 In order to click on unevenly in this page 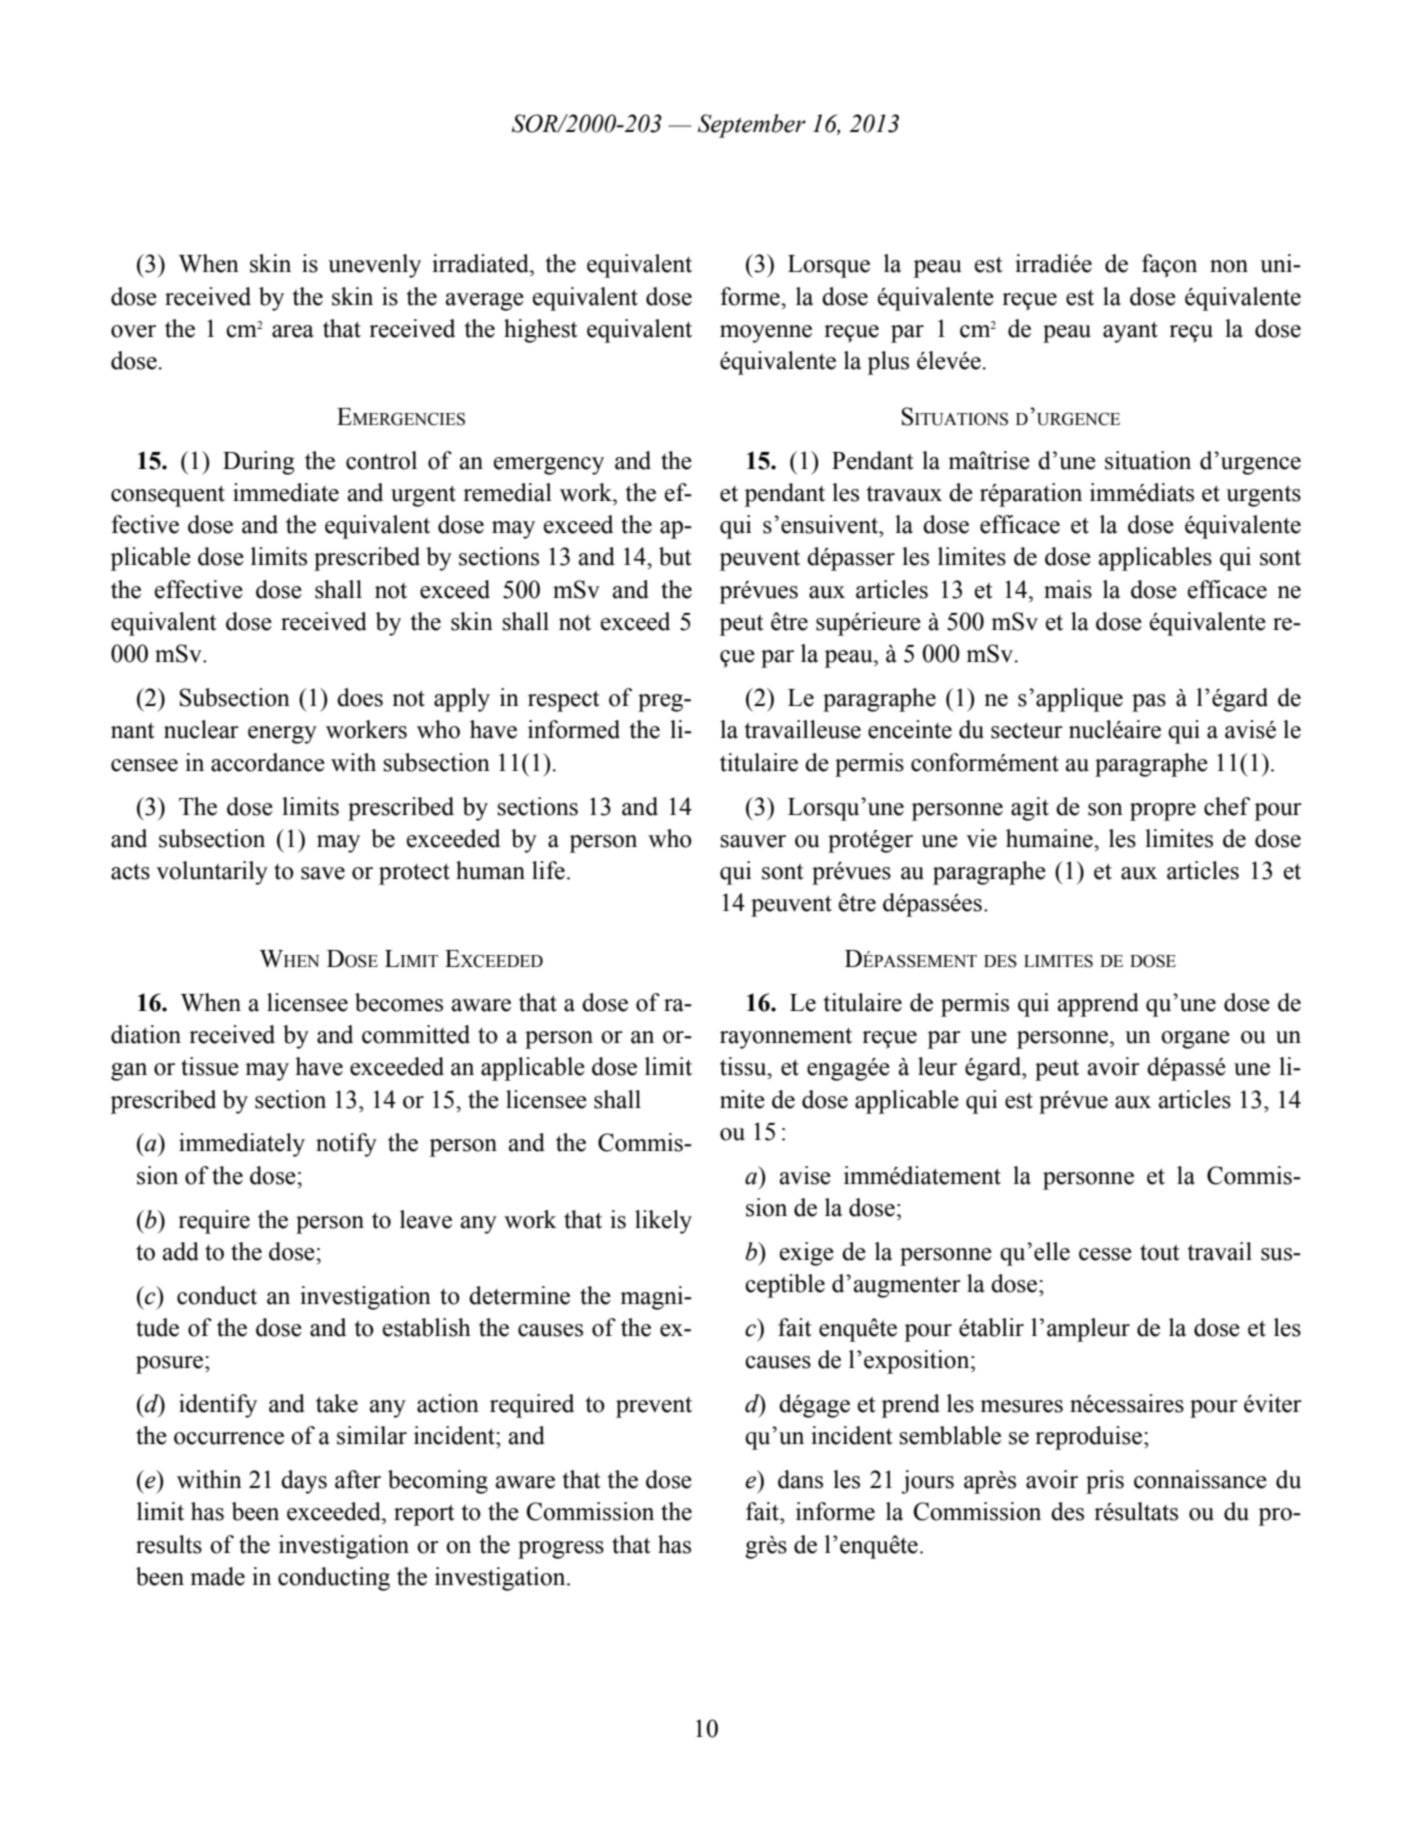, I will do `click(374, 266)`.
